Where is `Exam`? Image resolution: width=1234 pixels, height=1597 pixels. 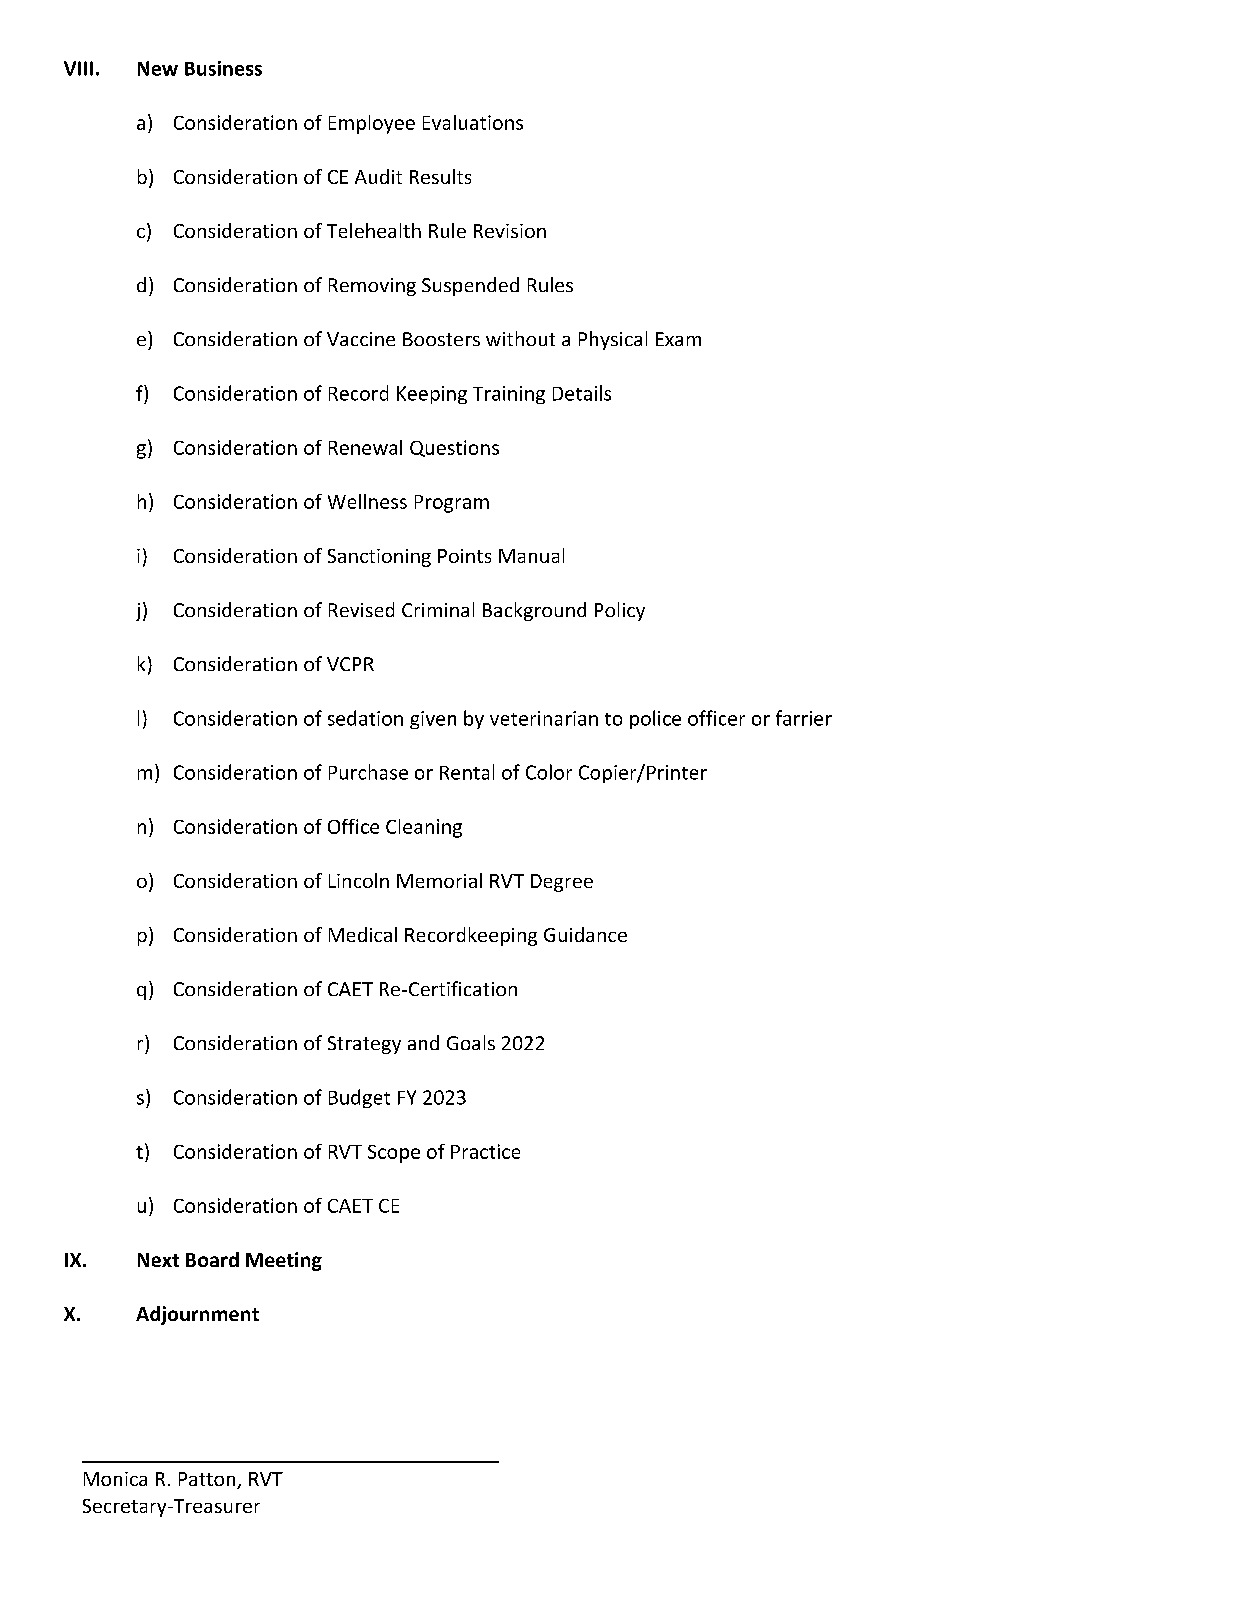
Exam is located at coordinates (678, 339).
